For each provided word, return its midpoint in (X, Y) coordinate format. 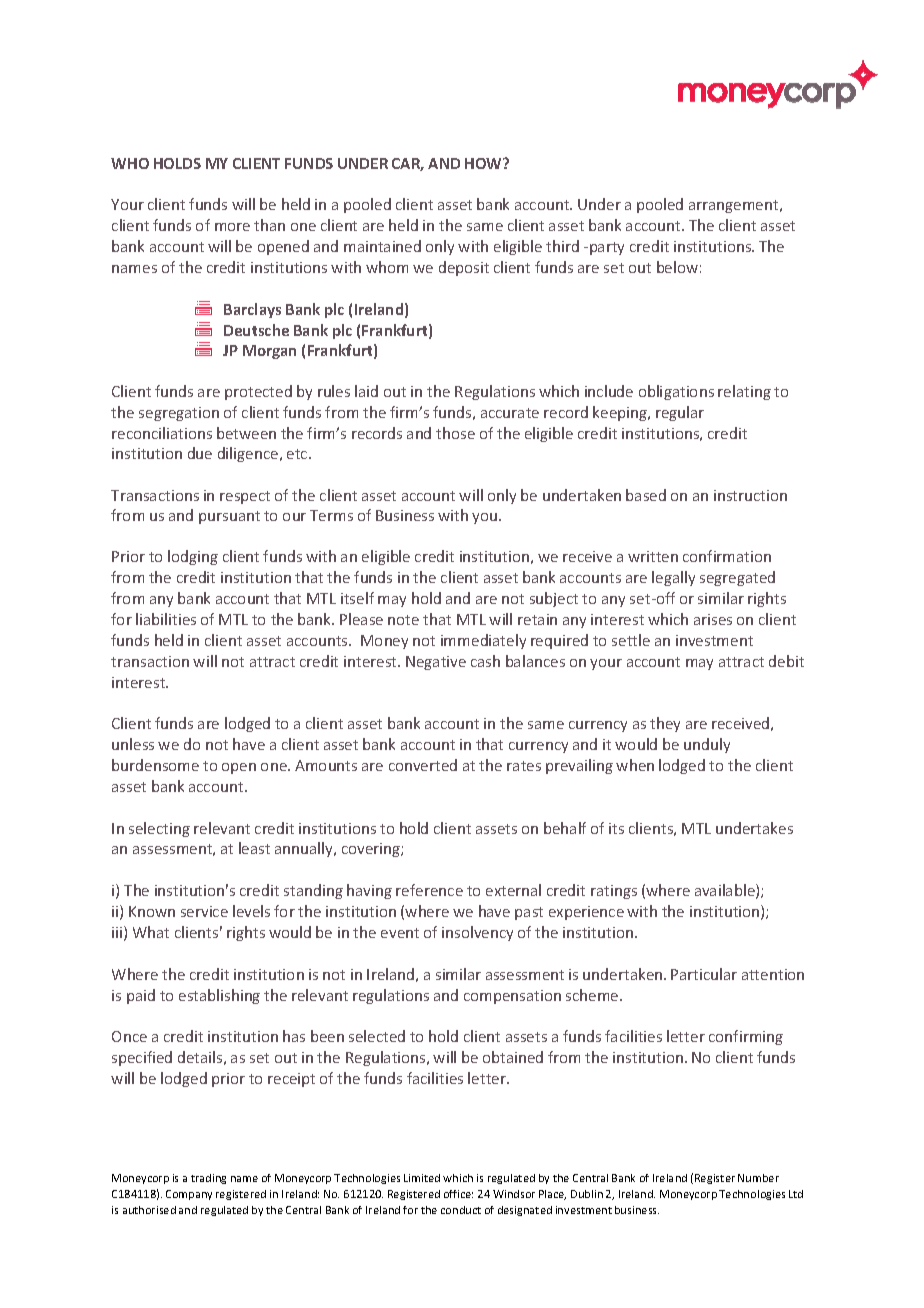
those (455, 433)
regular (680, 413)
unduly (707, 745)
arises (713, 619)
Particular (704, 974)
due (200, 453)
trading (208, 1179)
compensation (512, 997)
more (232, 227)
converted (423, 765)
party (607, 248)
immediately (483, 641)
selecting (159, 829)
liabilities (166, 619)
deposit (464, 268)
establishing (219, 996)
